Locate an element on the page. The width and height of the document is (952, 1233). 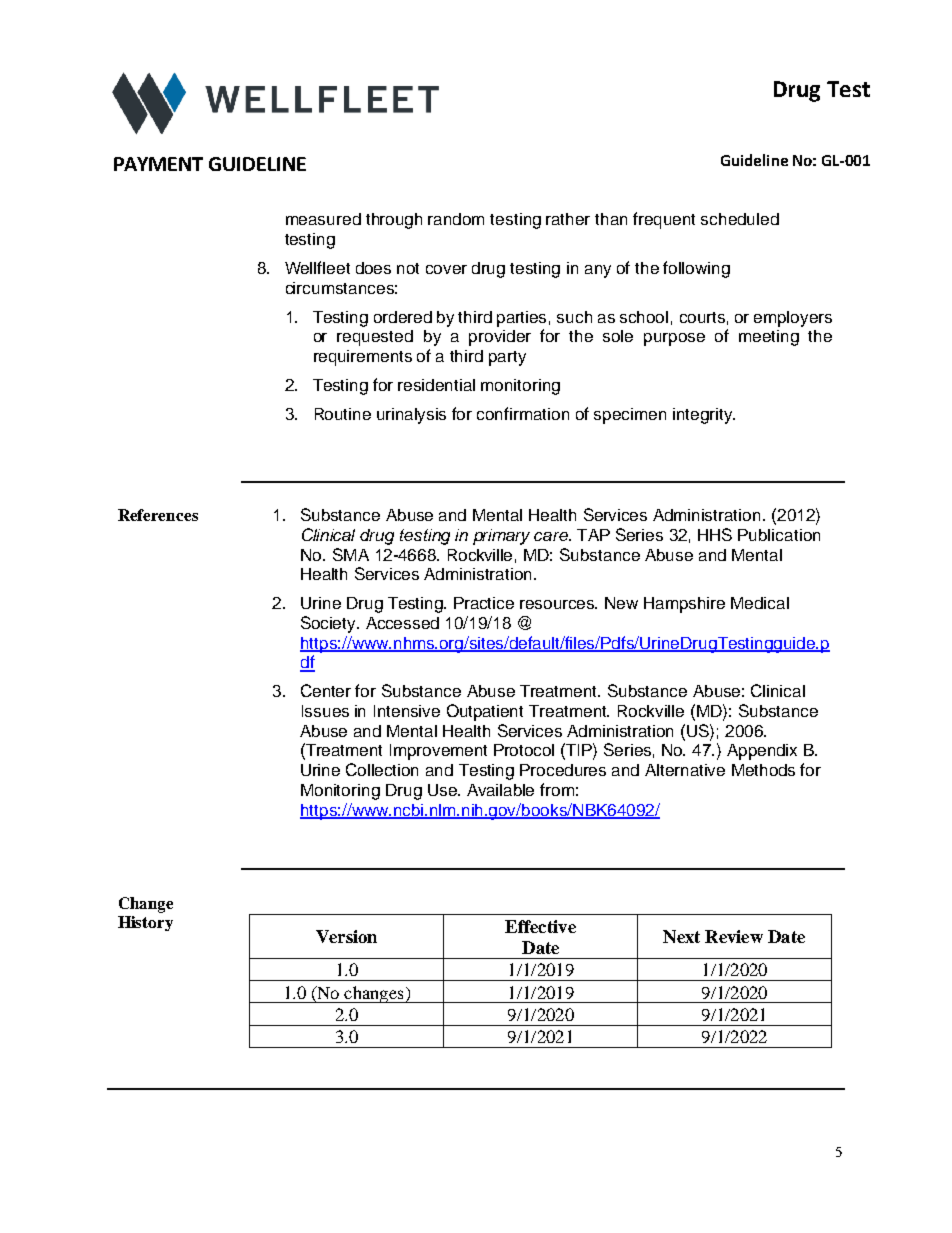
random is located at coordinates (456, 219).
